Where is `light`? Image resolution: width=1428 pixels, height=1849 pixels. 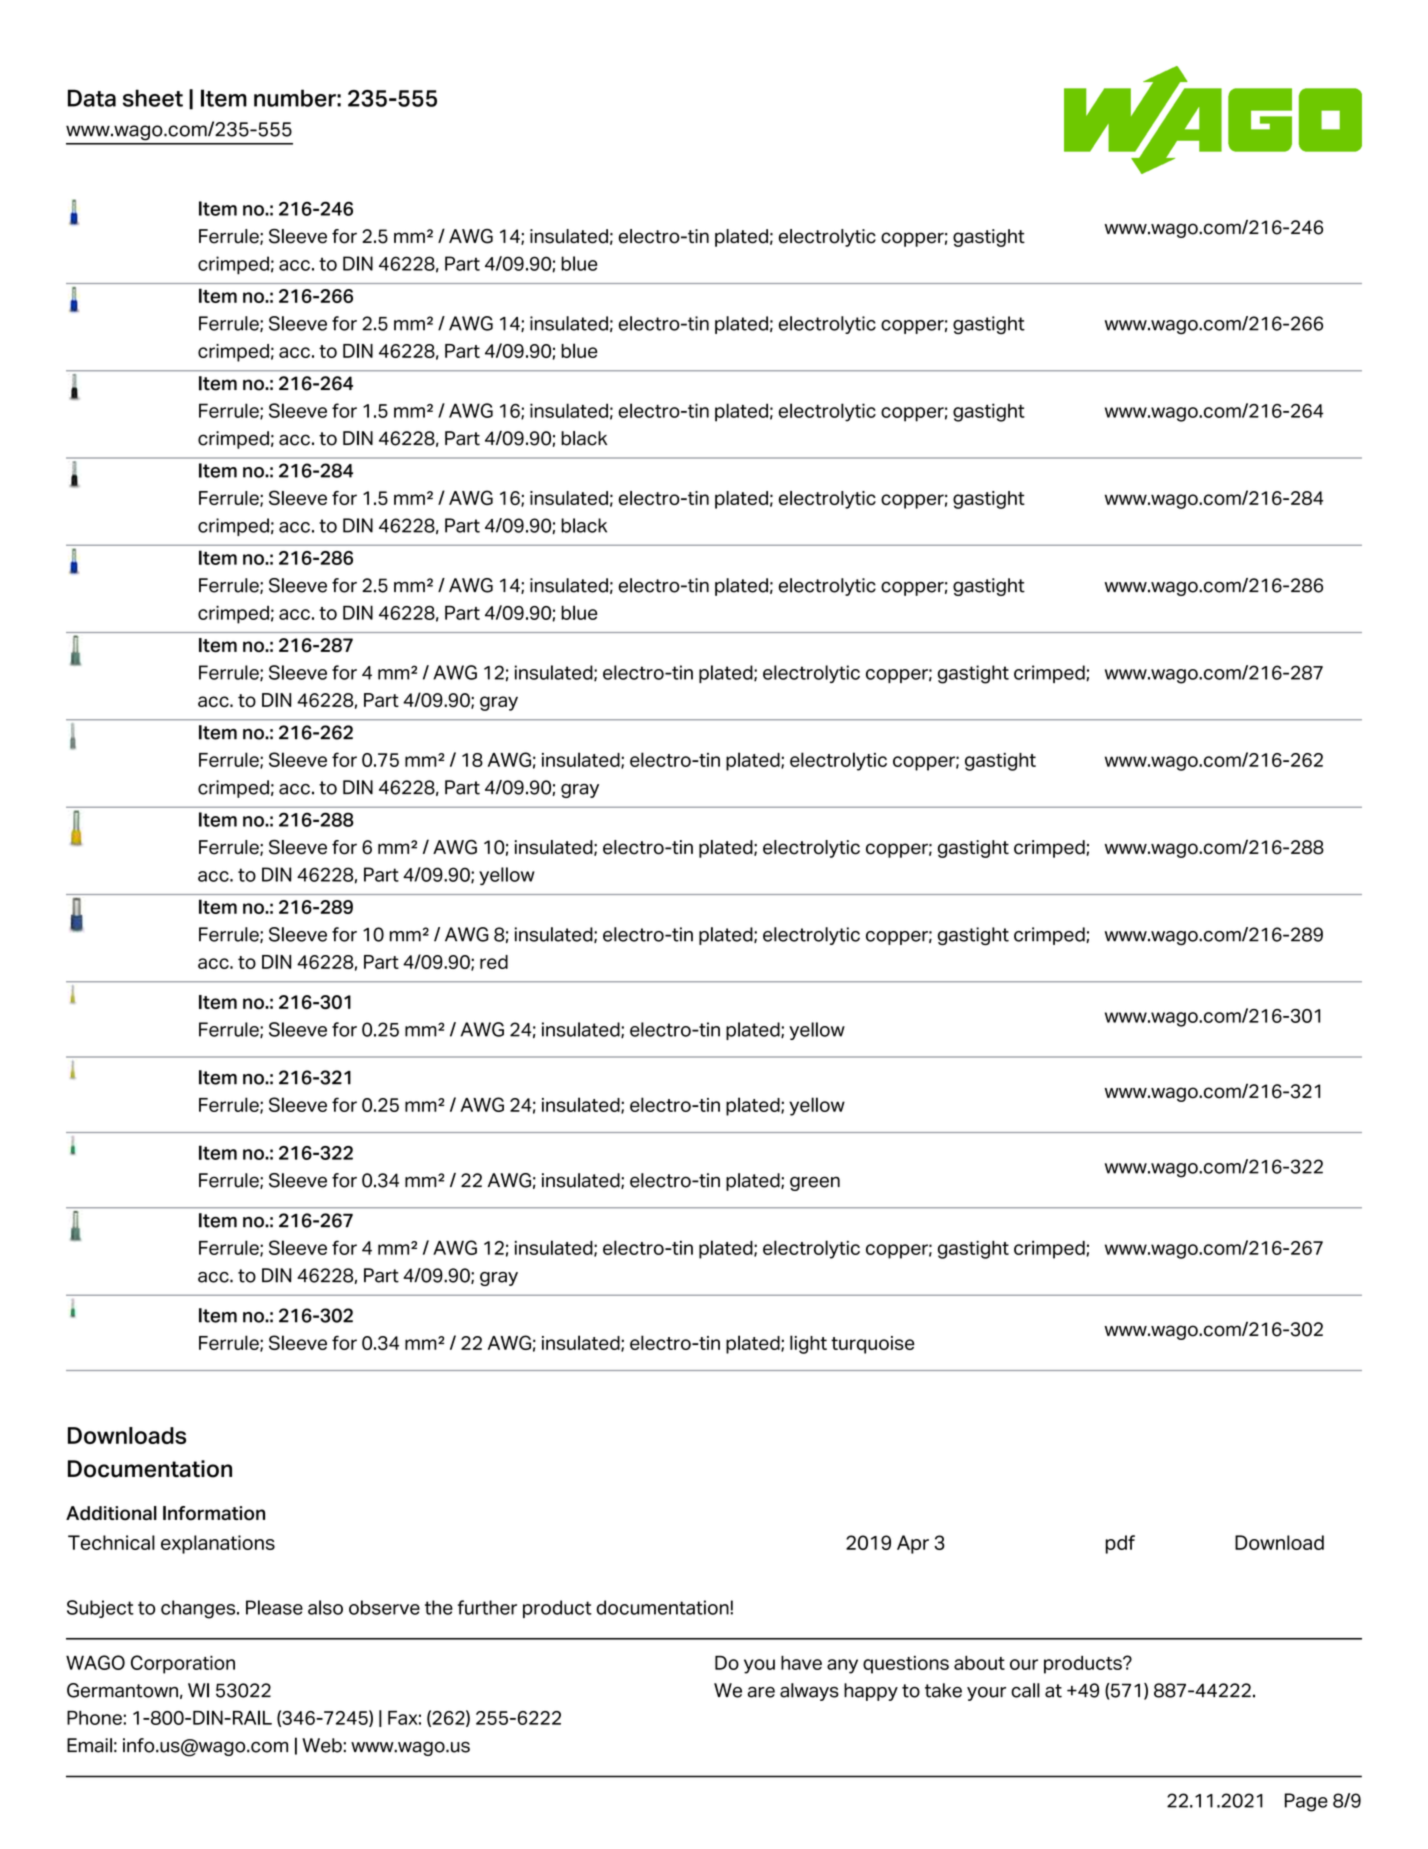
light is located at coordinates (808, 1344).
